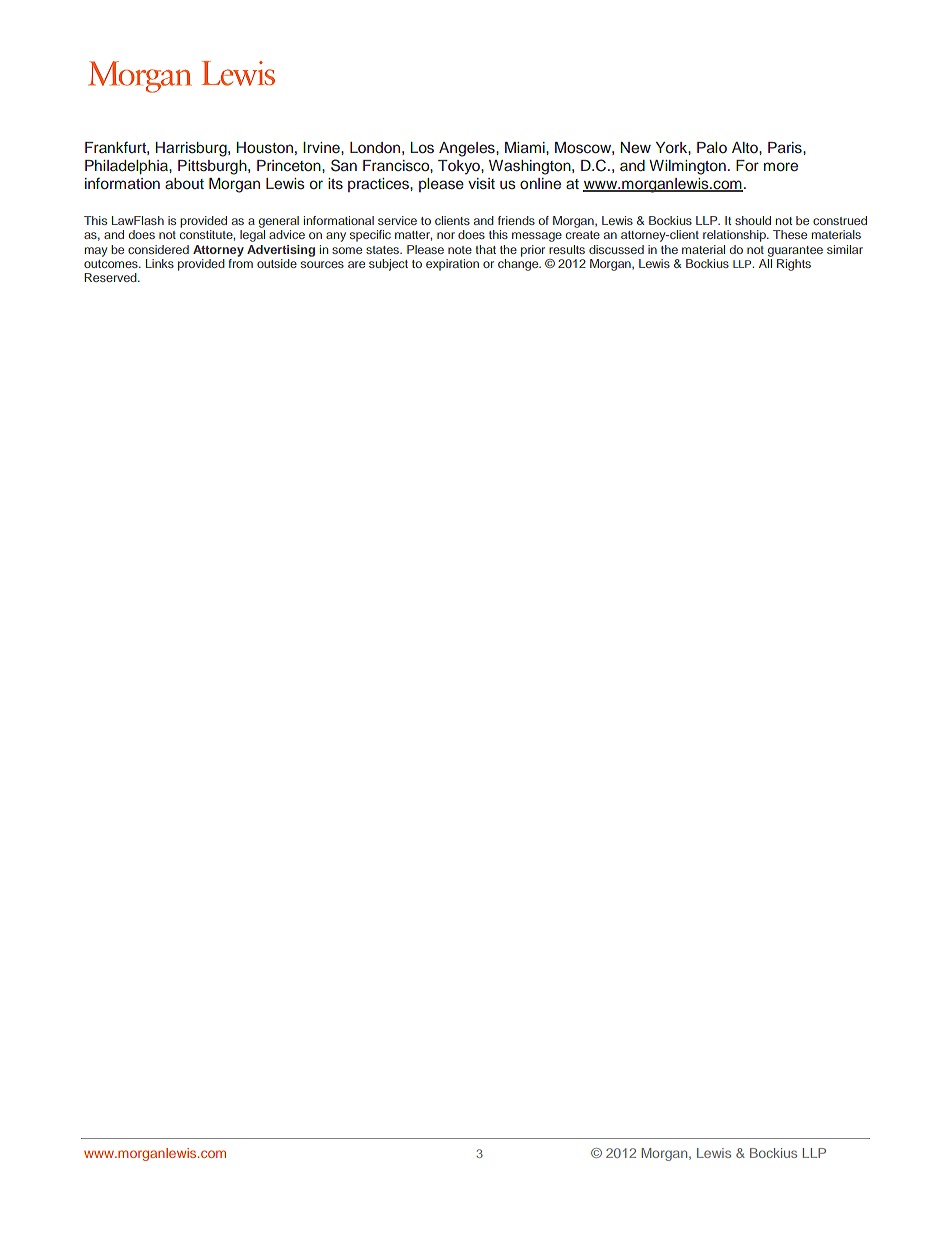 This screenshot has height=1233, width=952. I want to click on should, so click(753, 220).
